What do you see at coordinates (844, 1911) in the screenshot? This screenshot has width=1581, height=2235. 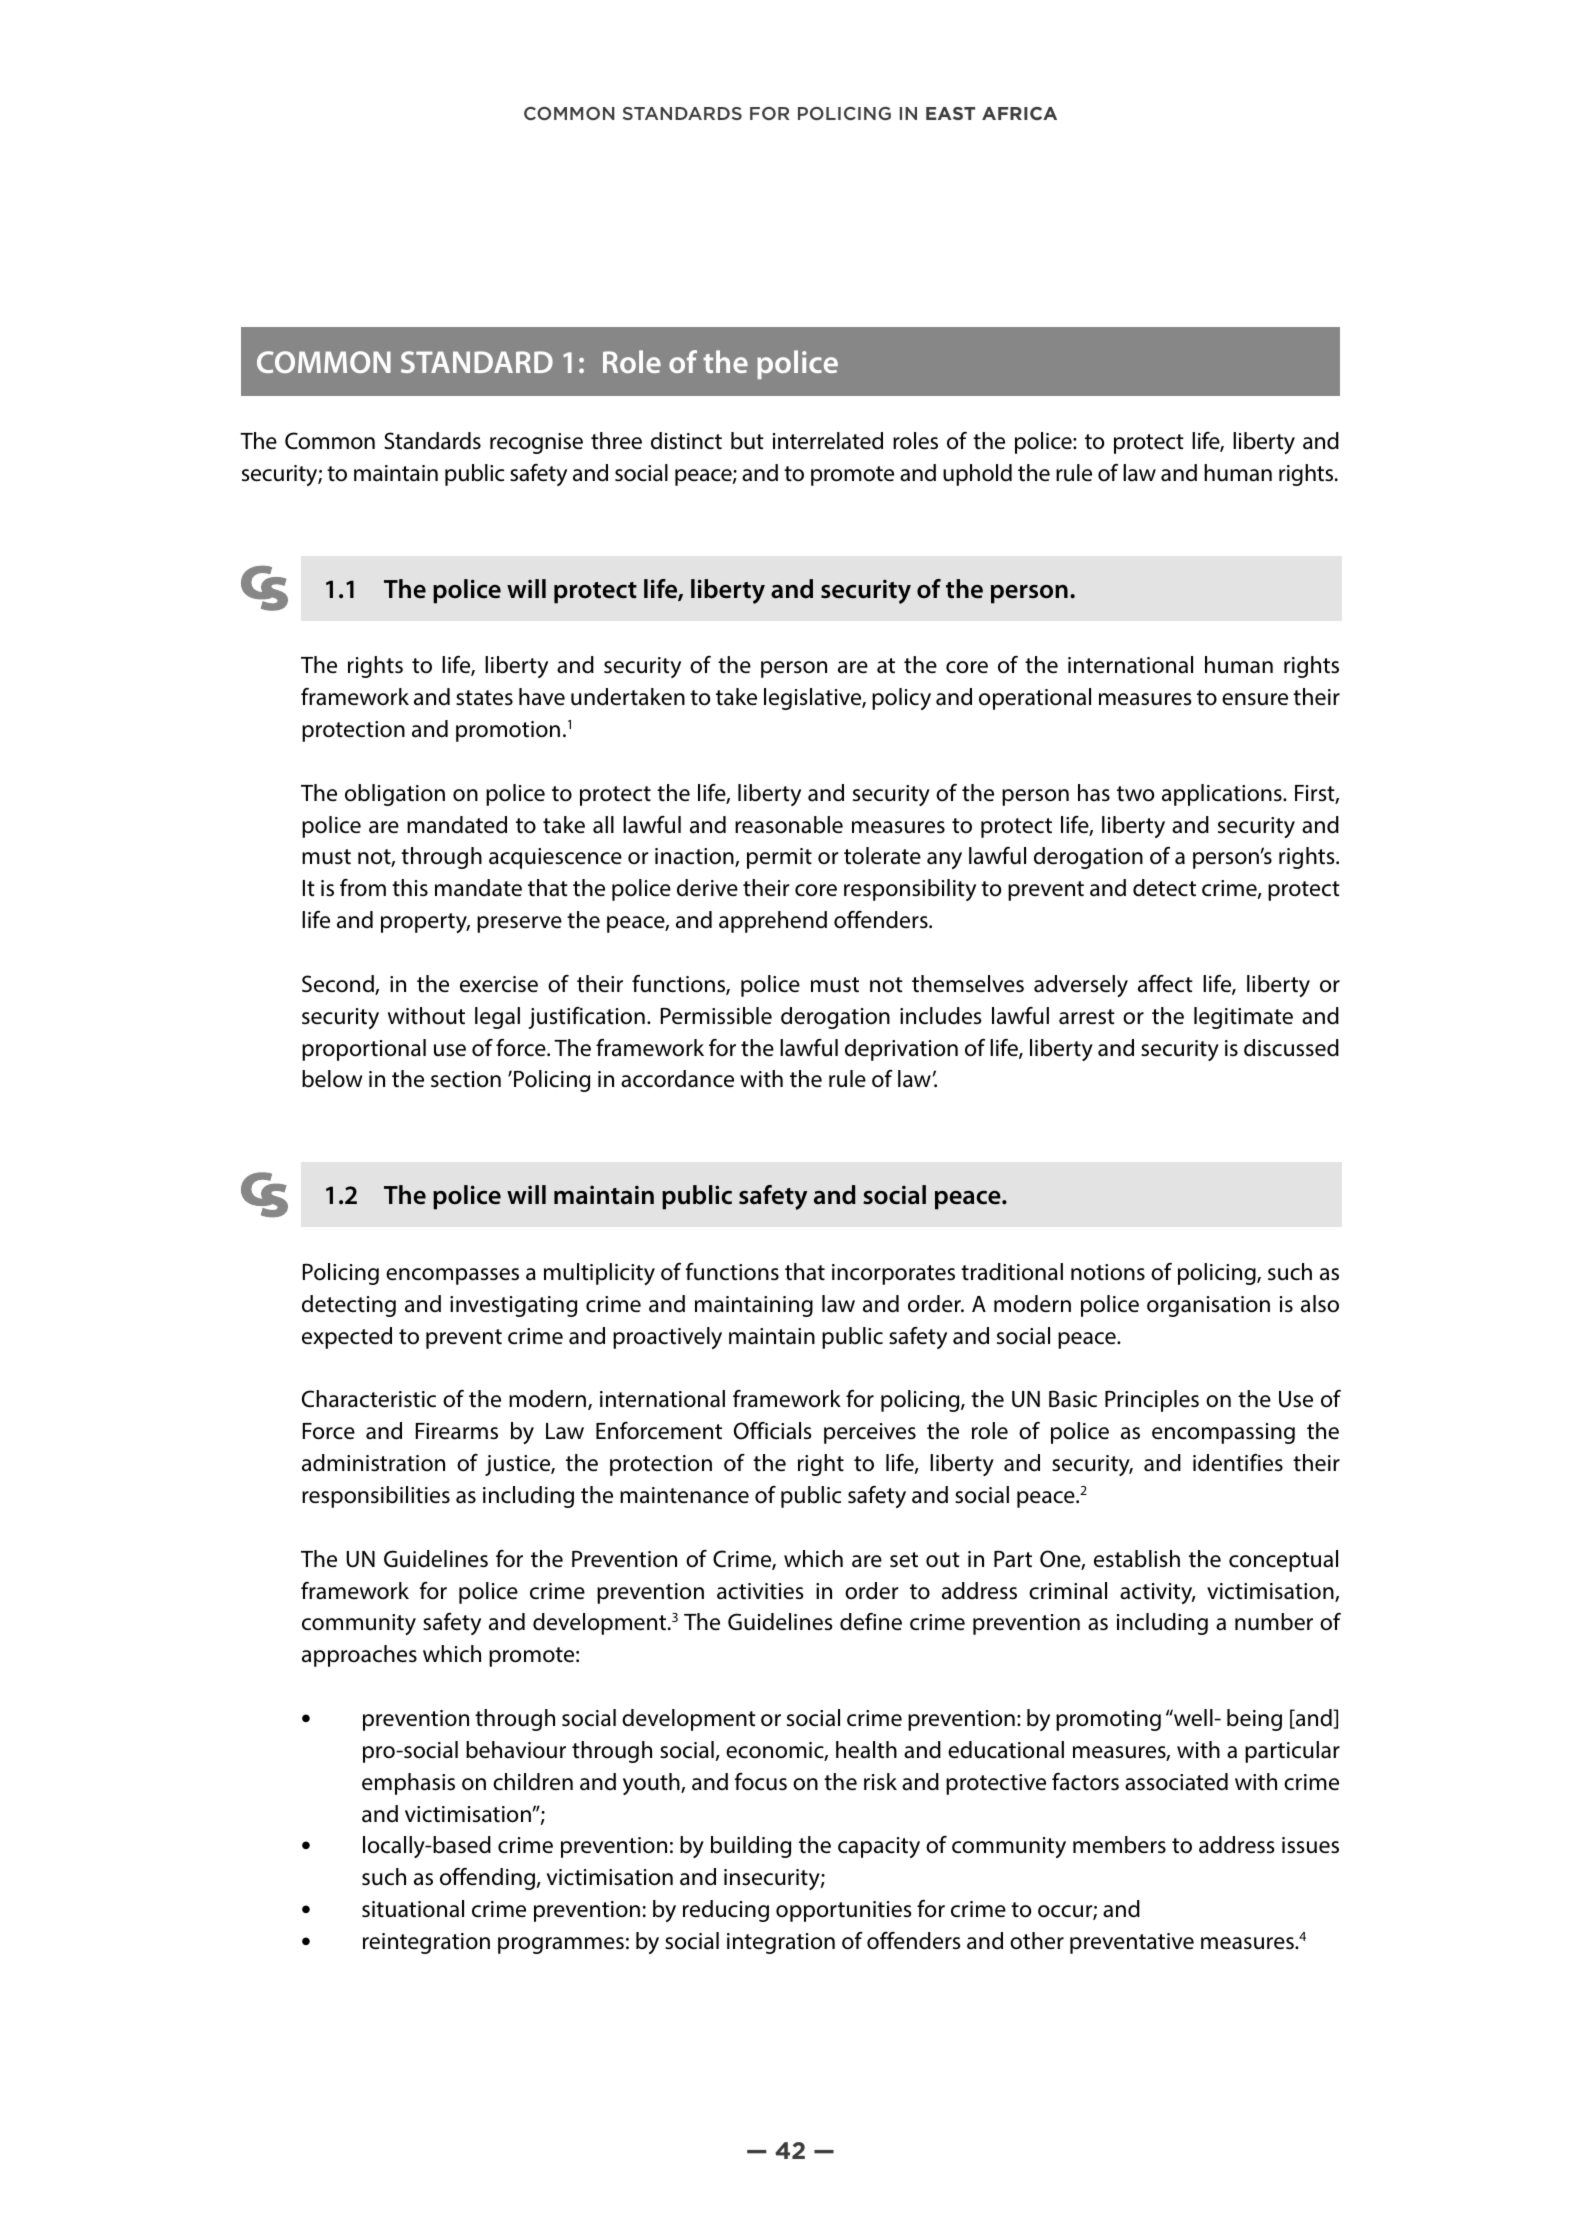 I see `opportunities` at bounding box center [844, 1911].
